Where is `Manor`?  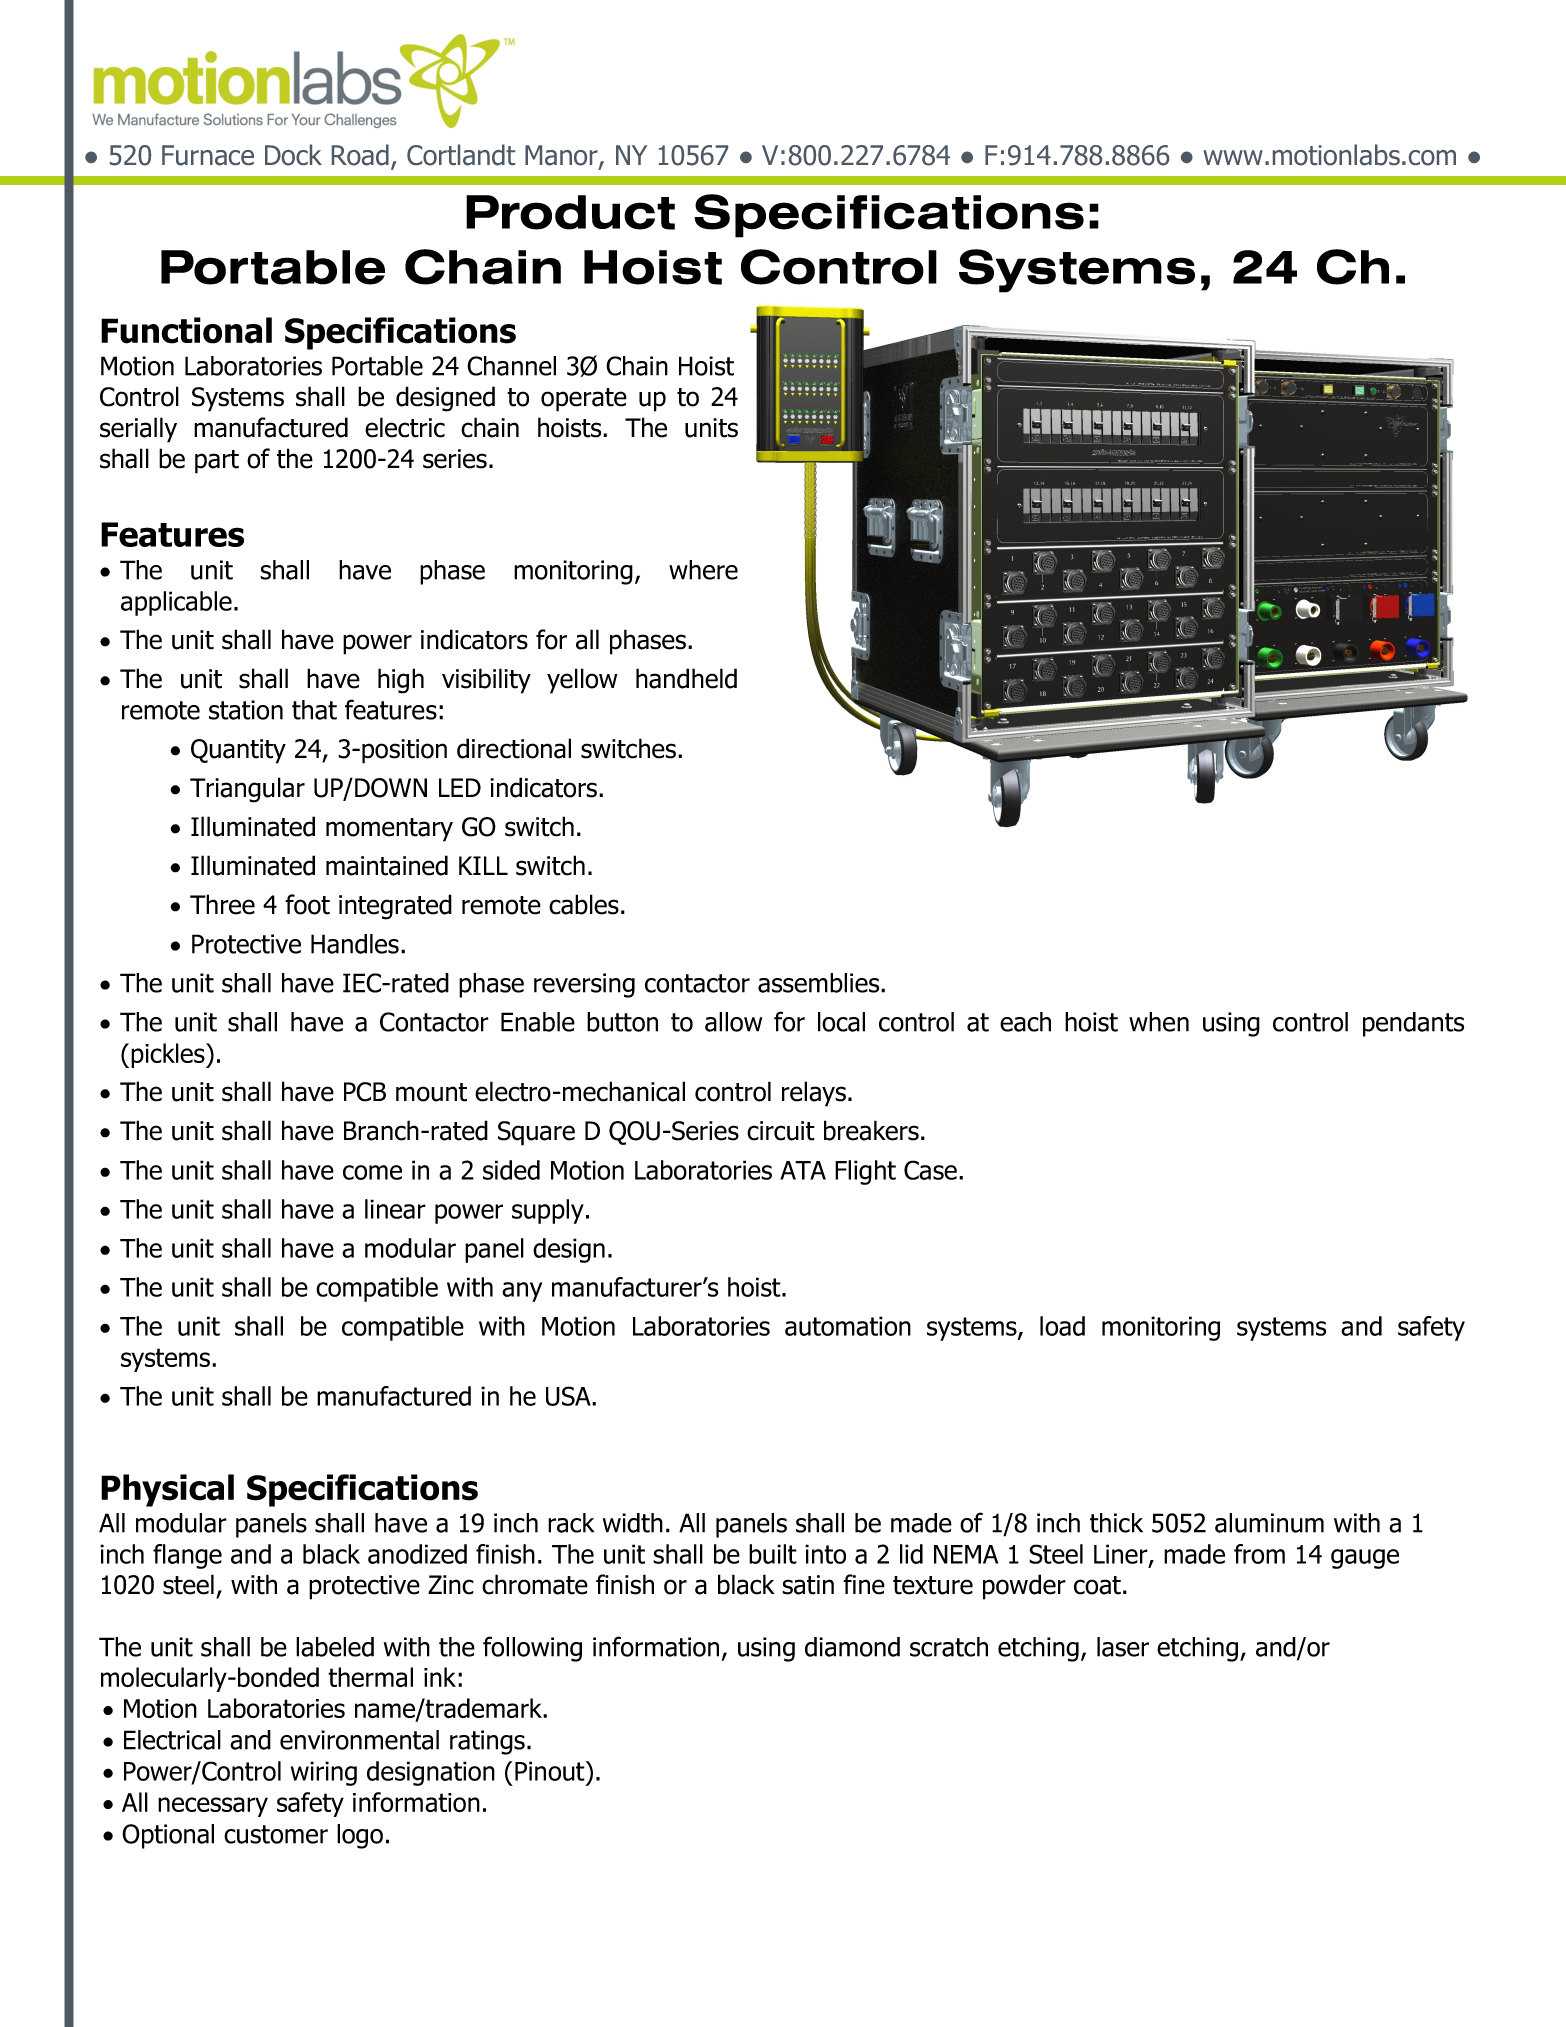 Manor is located at coordinates (562, 156).
